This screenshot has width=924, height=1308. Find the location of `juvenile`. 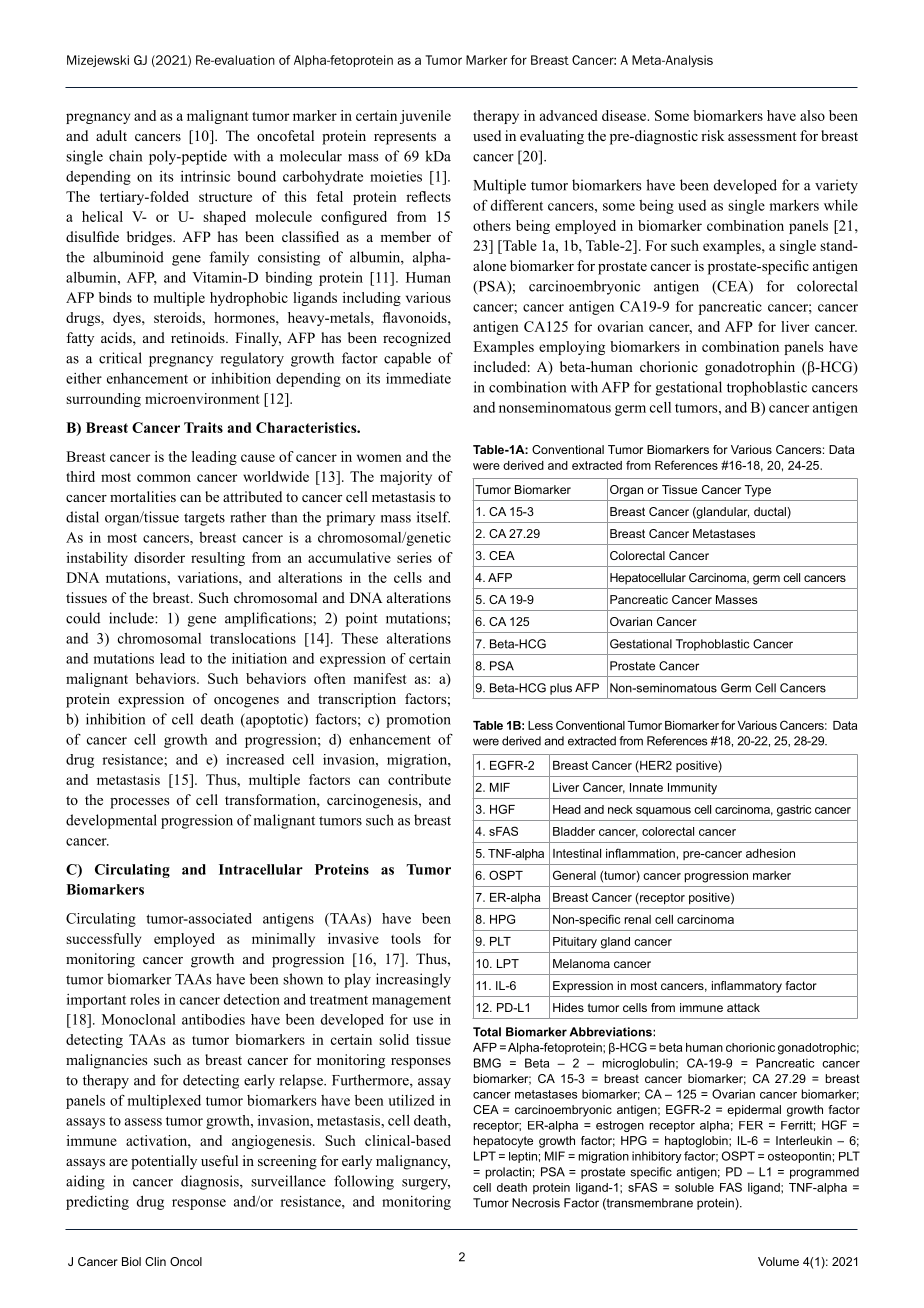

juvenile is located at coordinates (425, 117).
